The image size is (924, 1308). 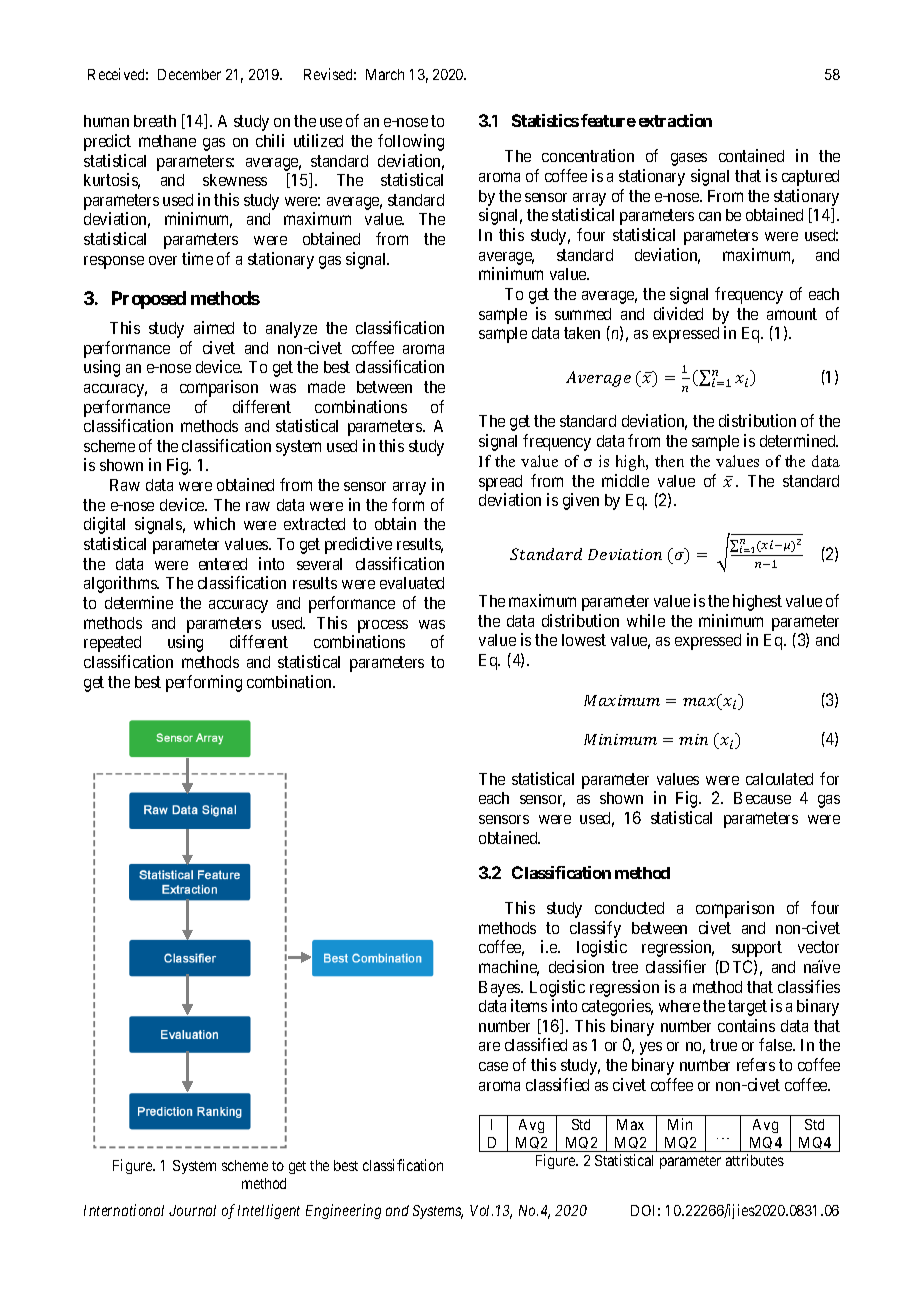 What do you see at coordinates (675, 120) in the page?
I see `extraction` at bounding box center [675, 120].
